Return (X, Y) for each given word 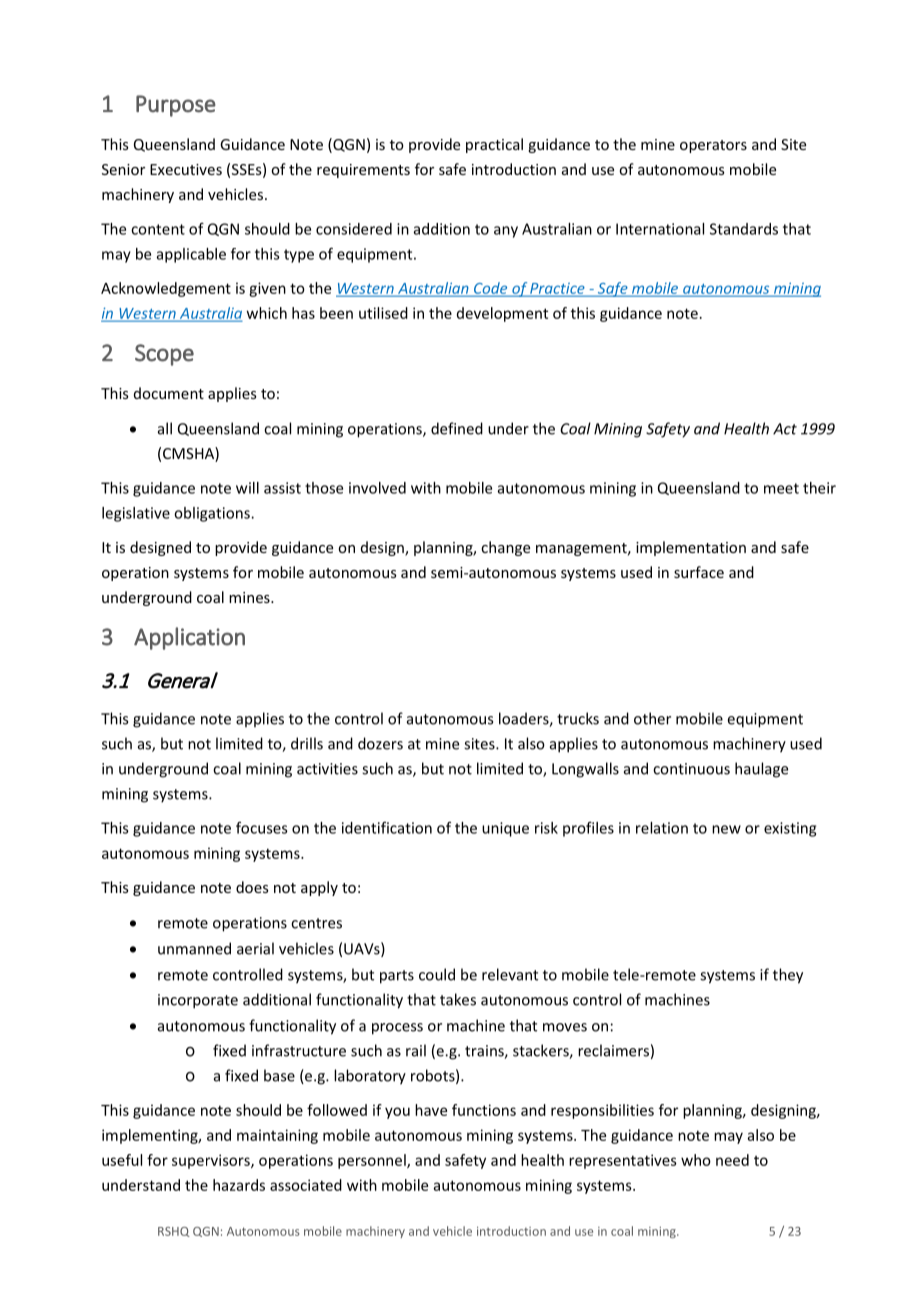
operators (713, 146)
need (732, 1160)
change (505, 548)
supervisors (212, 1161)
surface (699, 572)
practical (494, 145)
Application (189, 638)
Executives (186, 169)
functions (484, 1110)
